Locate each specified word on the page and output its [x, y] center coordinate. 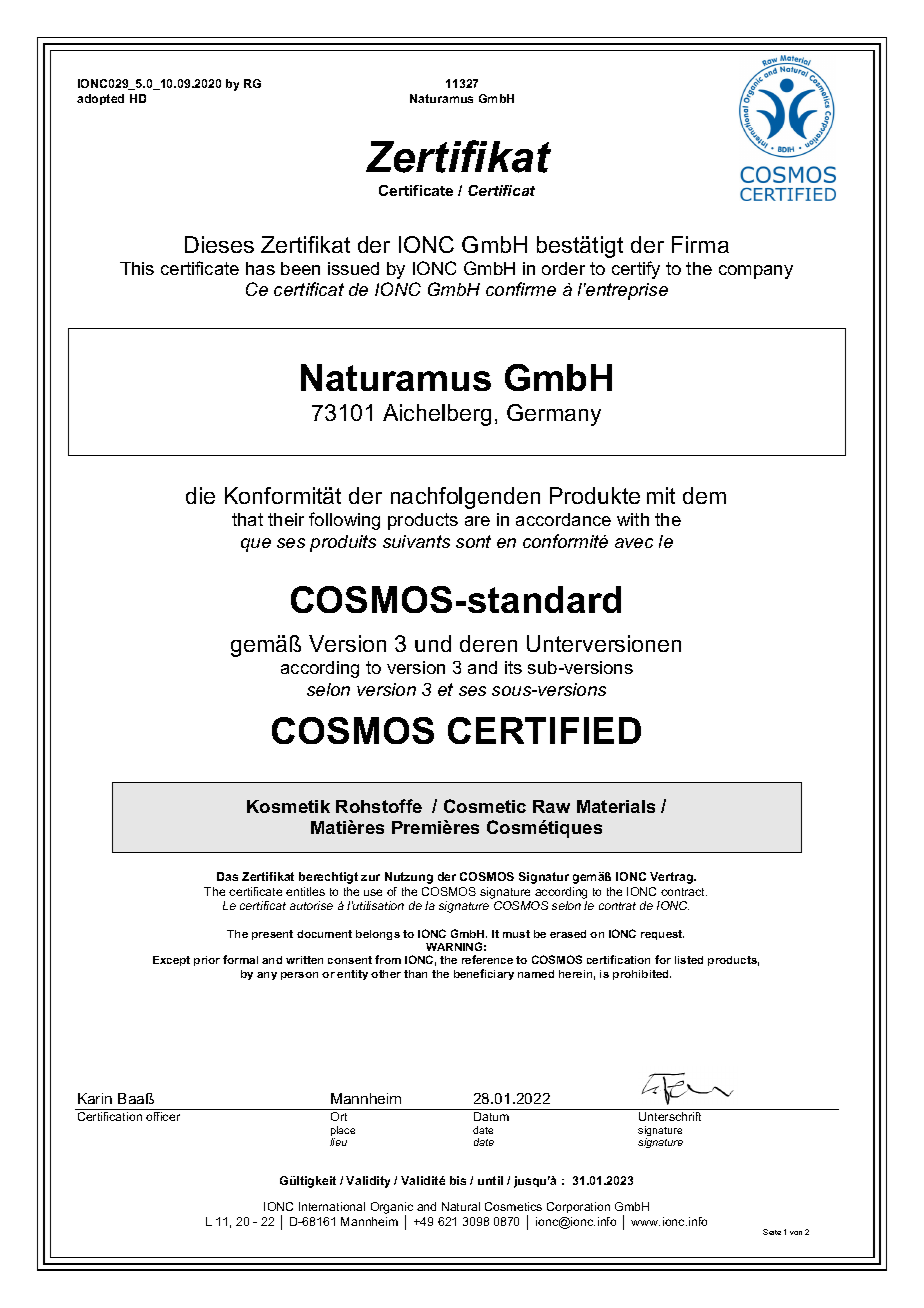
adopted [100, 99]
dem [704, 495]
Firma [700, 244]
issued [353, 268]
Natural [461, 1206]
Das [227, 876]
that [247, 519]
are [477, 521]
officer [163, 1116]
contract [684, 892]
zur [370, 877]
